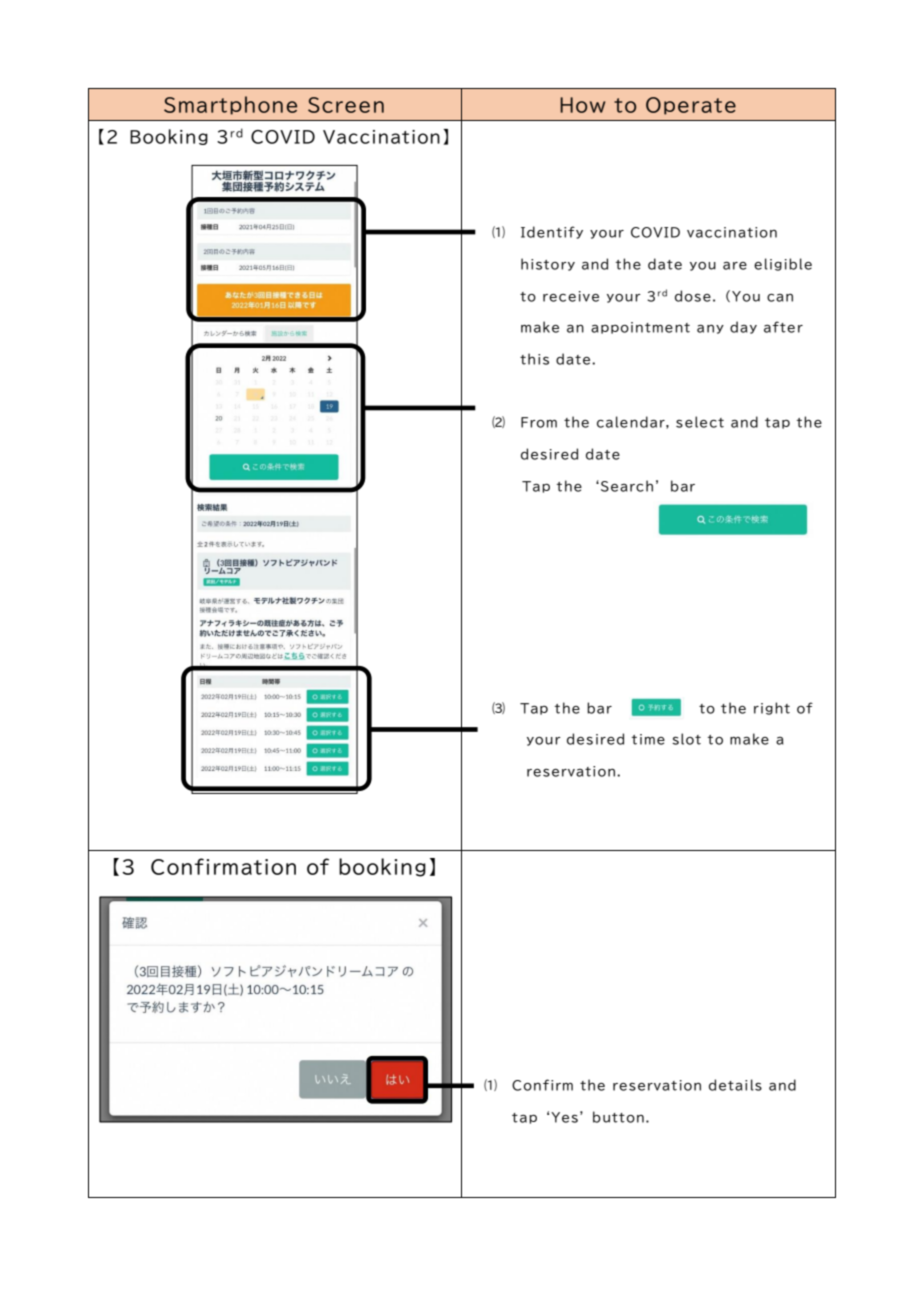 This document has height=1308, width=924. Describe the element at coordinates (693, 296) in the document. I see `dose` at that location.
